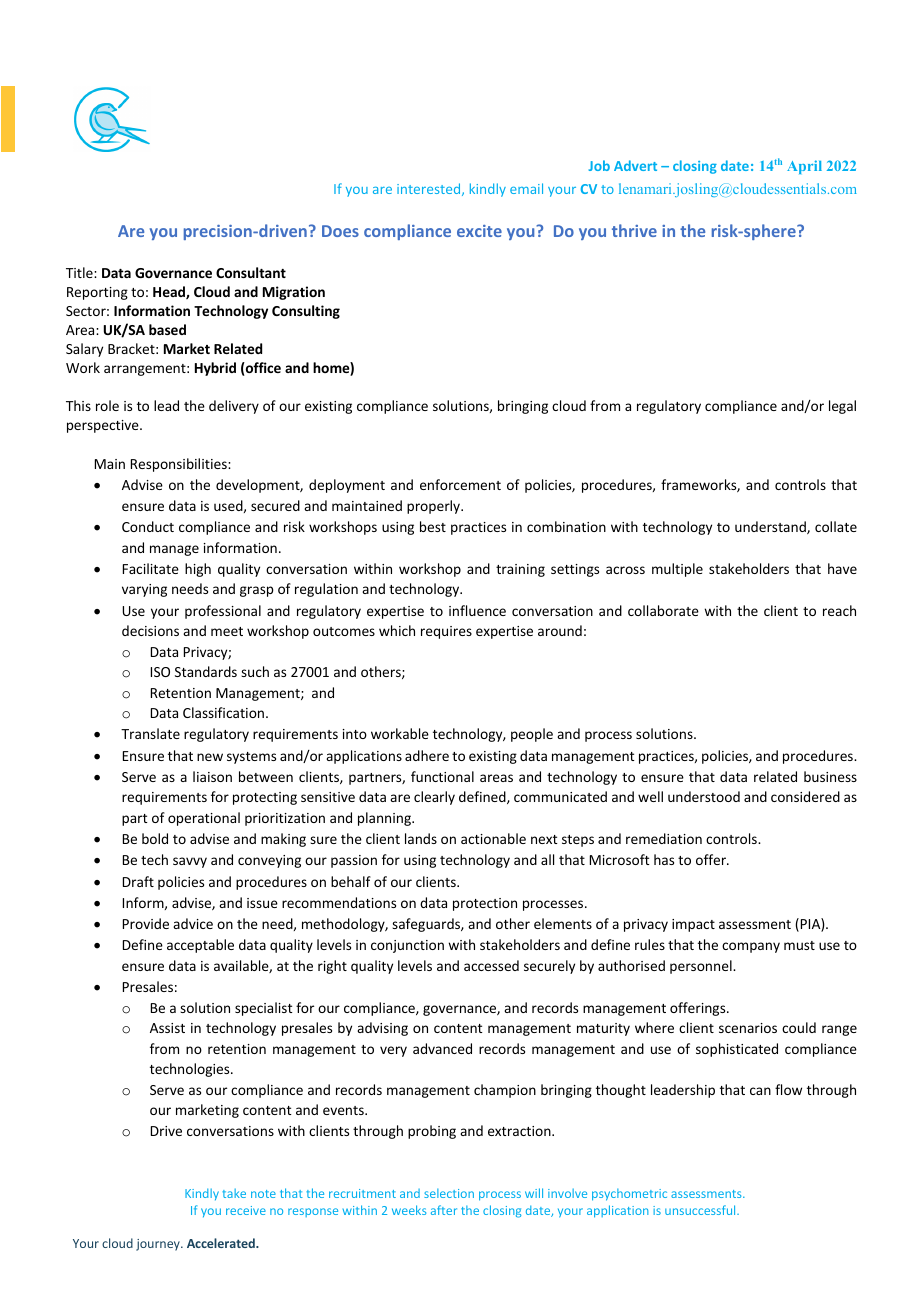 This screenshot has width=924, height=1308. I want to click on interested, so click(430, 189).
